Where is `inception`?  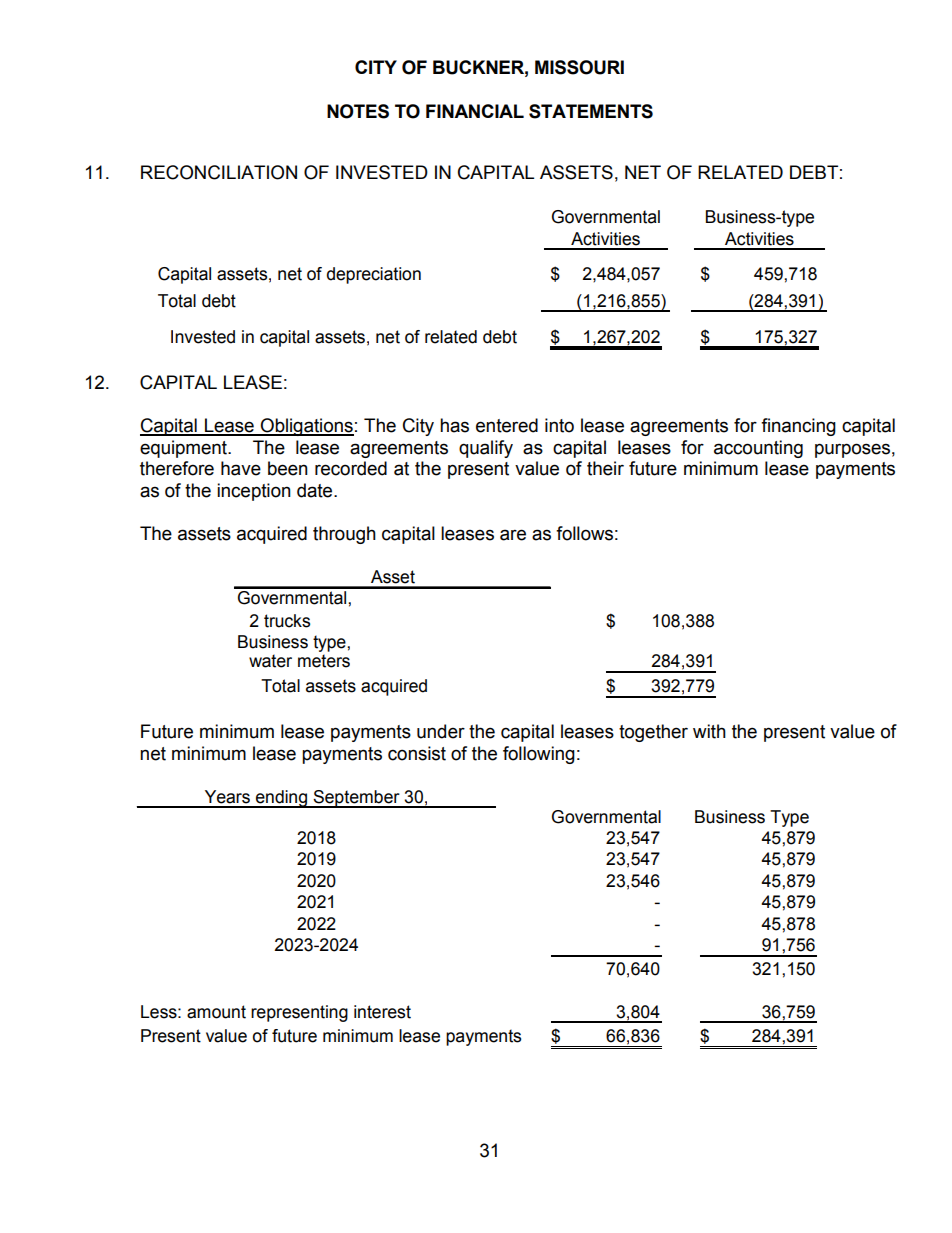 inception is located at coordinates (254, 492).
